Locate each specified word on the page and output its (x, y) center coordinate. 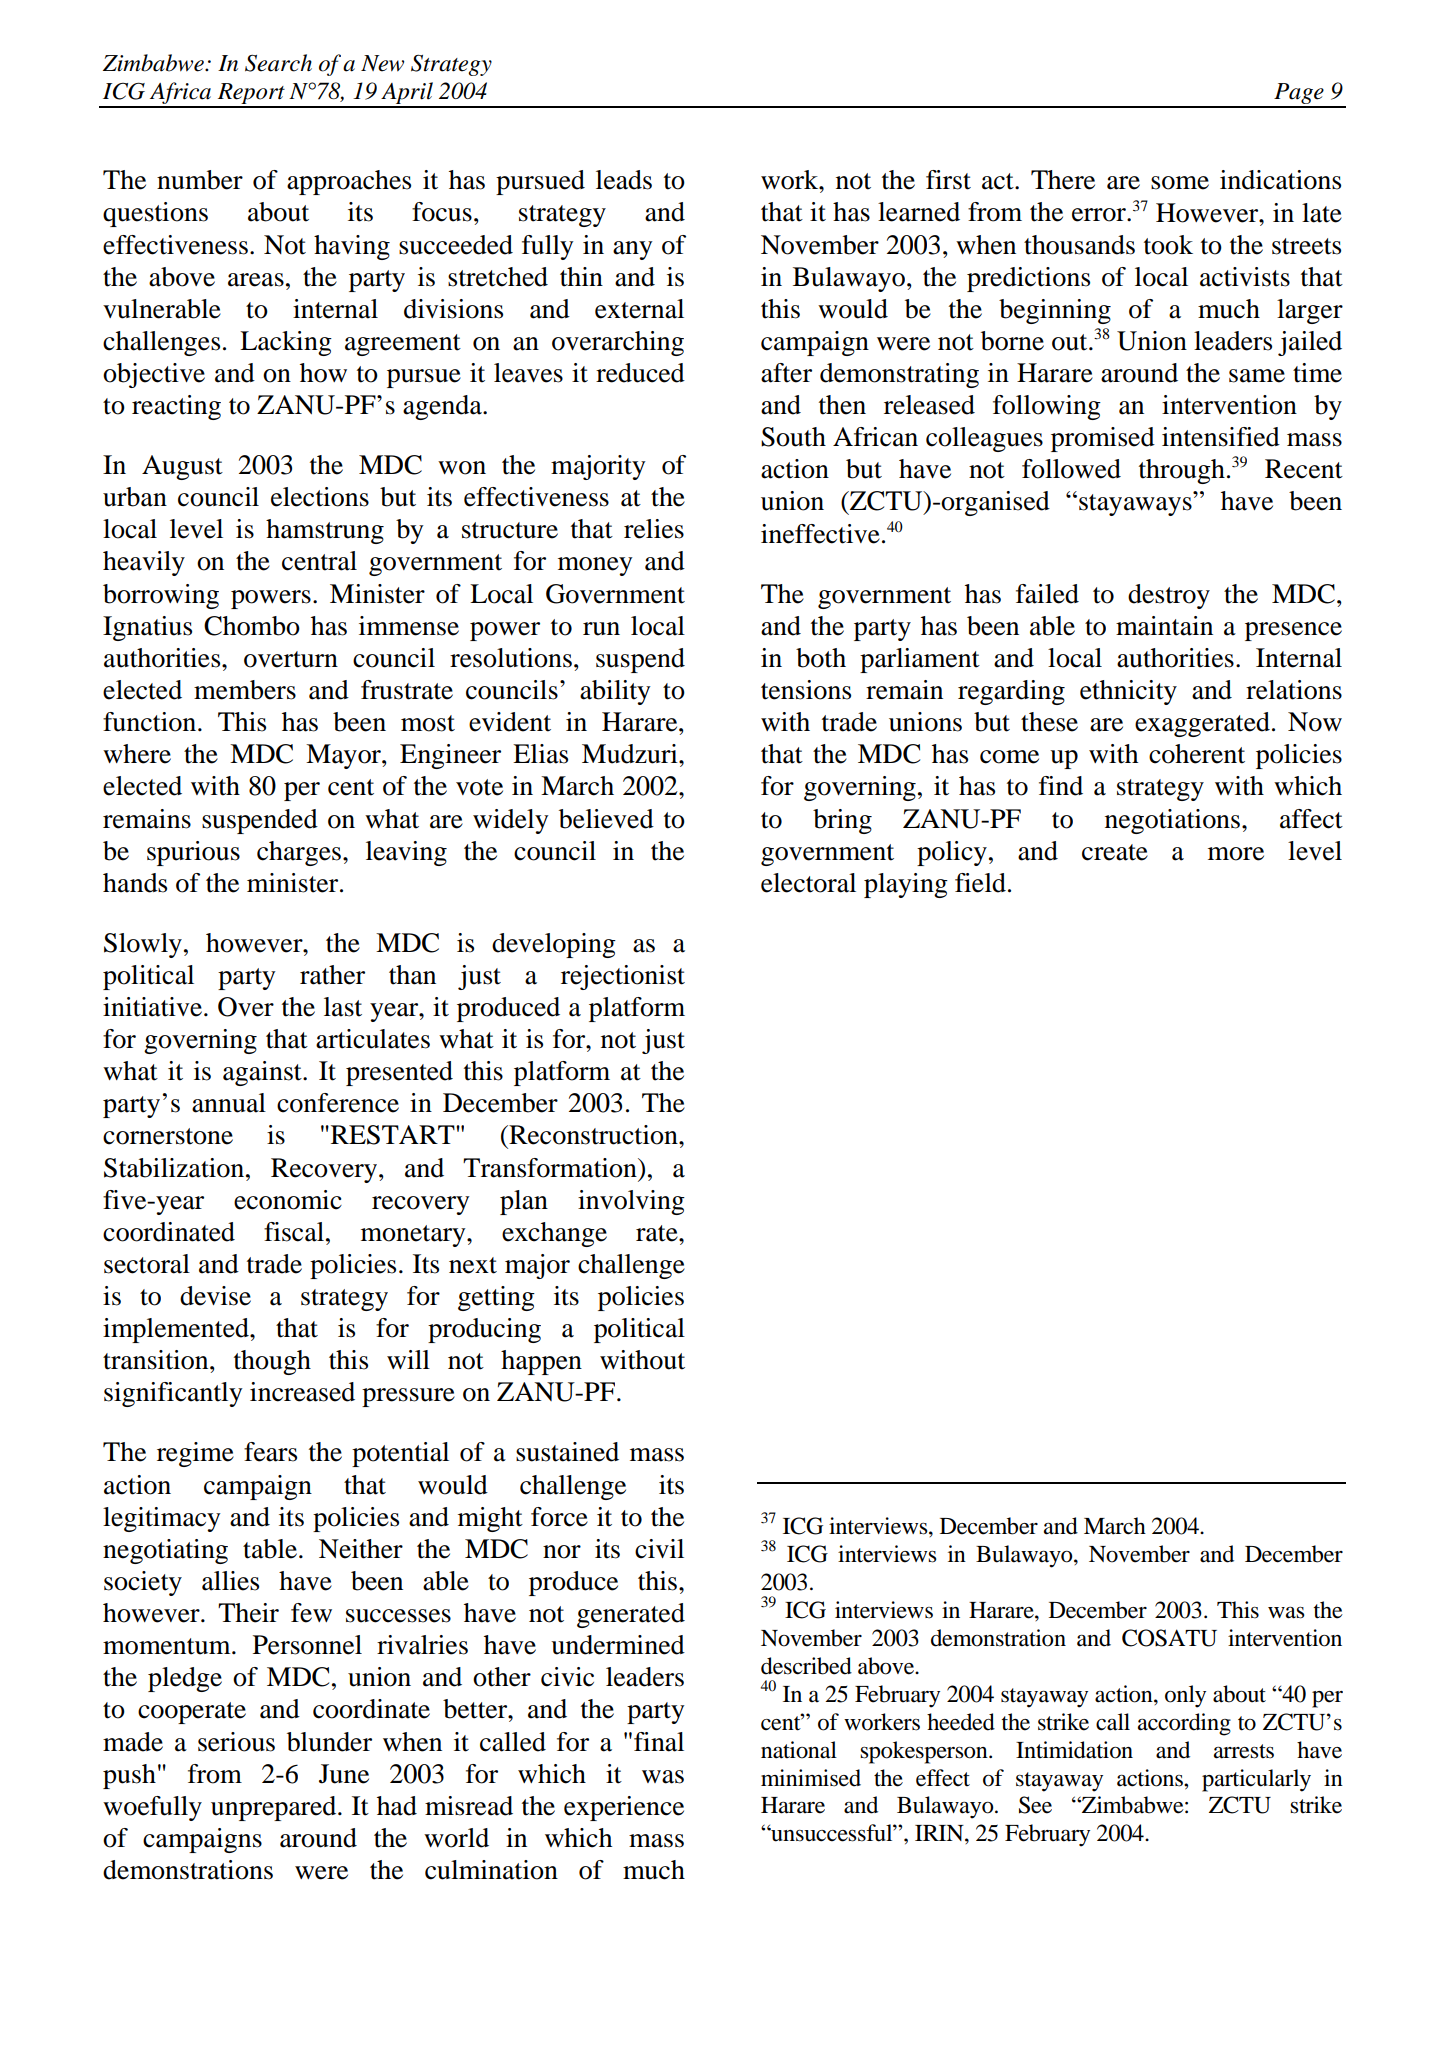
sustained (567, 1452)
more (1236, 854)
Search (278, 63)
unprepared (275, 1808)
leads (624, 180)
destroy (1169, 596)
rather (332, 975)
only (1185, 1696)
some (1180, 183)
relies (654, 529)
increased (302, 1392)
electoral (808, 883)
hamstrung (325, 531)
